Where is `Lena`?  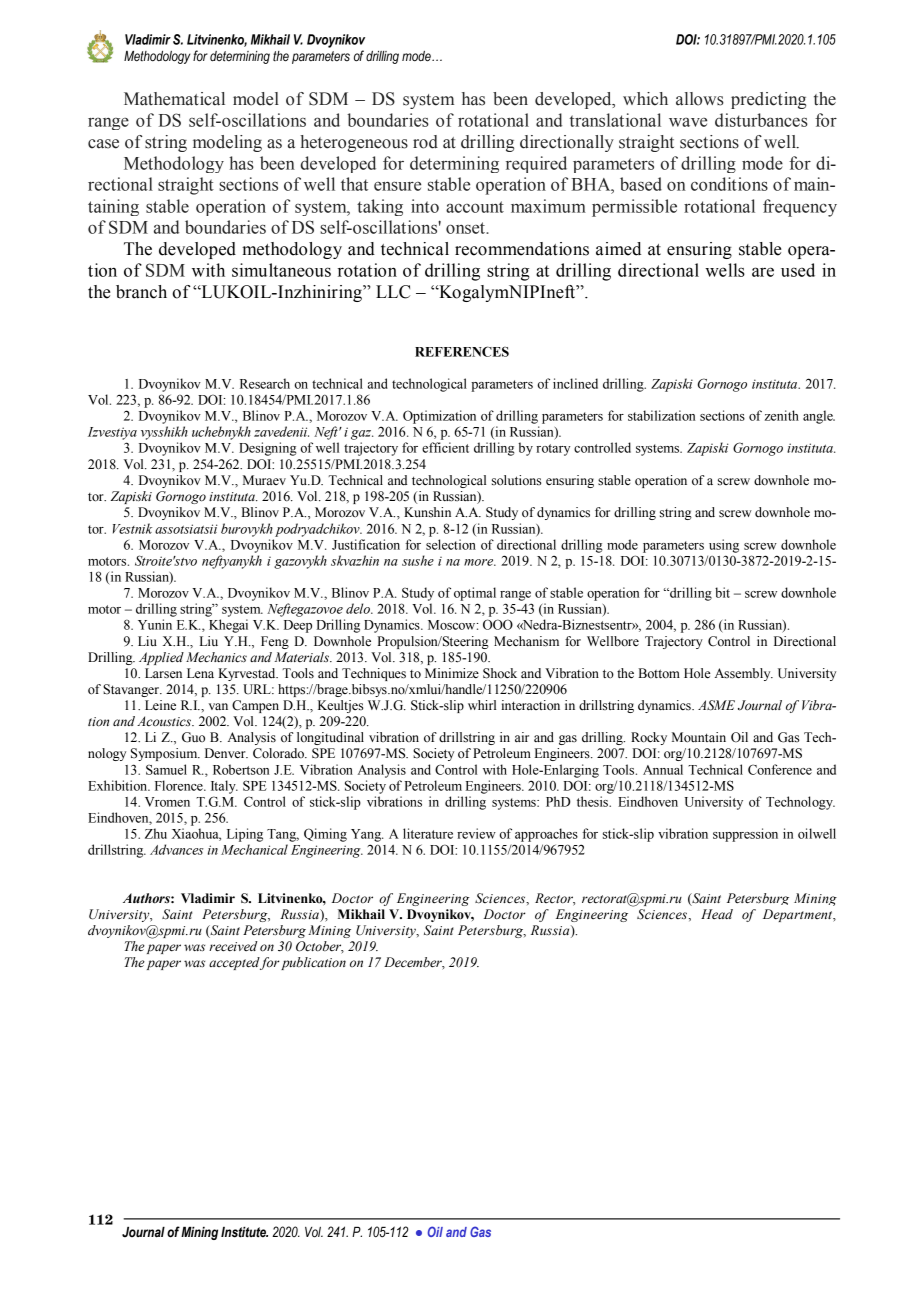 Lena is located at coordinates (200, 673).
